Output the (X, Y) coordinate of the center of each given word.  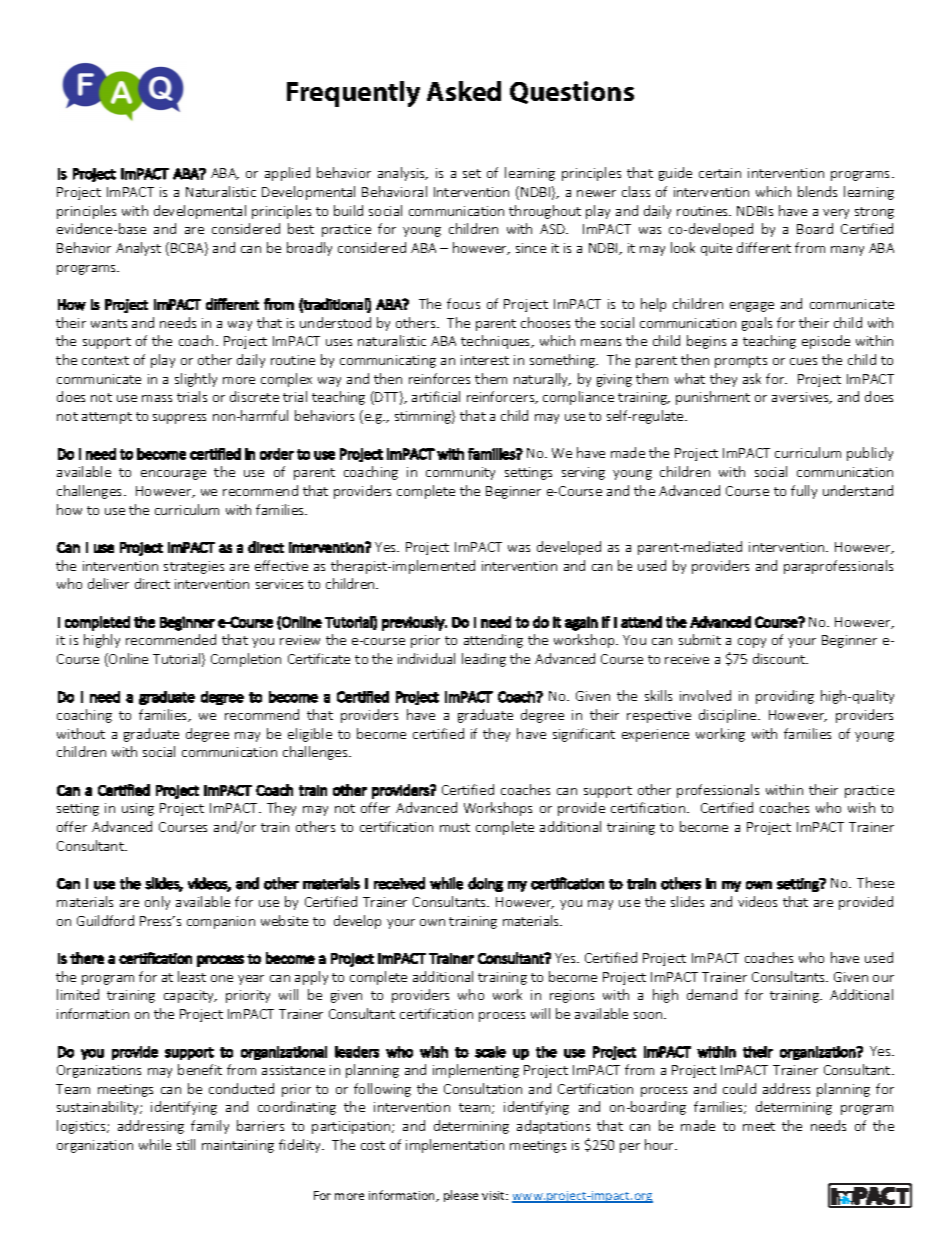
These (875, 882)
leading (484, 660)
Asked (464, 91)
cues (803, 361)
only (157, 903)
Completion (246, 660)
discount (780, 658)
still (186, 1144)
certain (720, 173)
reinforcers (502, 397)
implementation (455, 1146)
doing (485, 884)
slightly (196, 380)
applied (287, 174)
